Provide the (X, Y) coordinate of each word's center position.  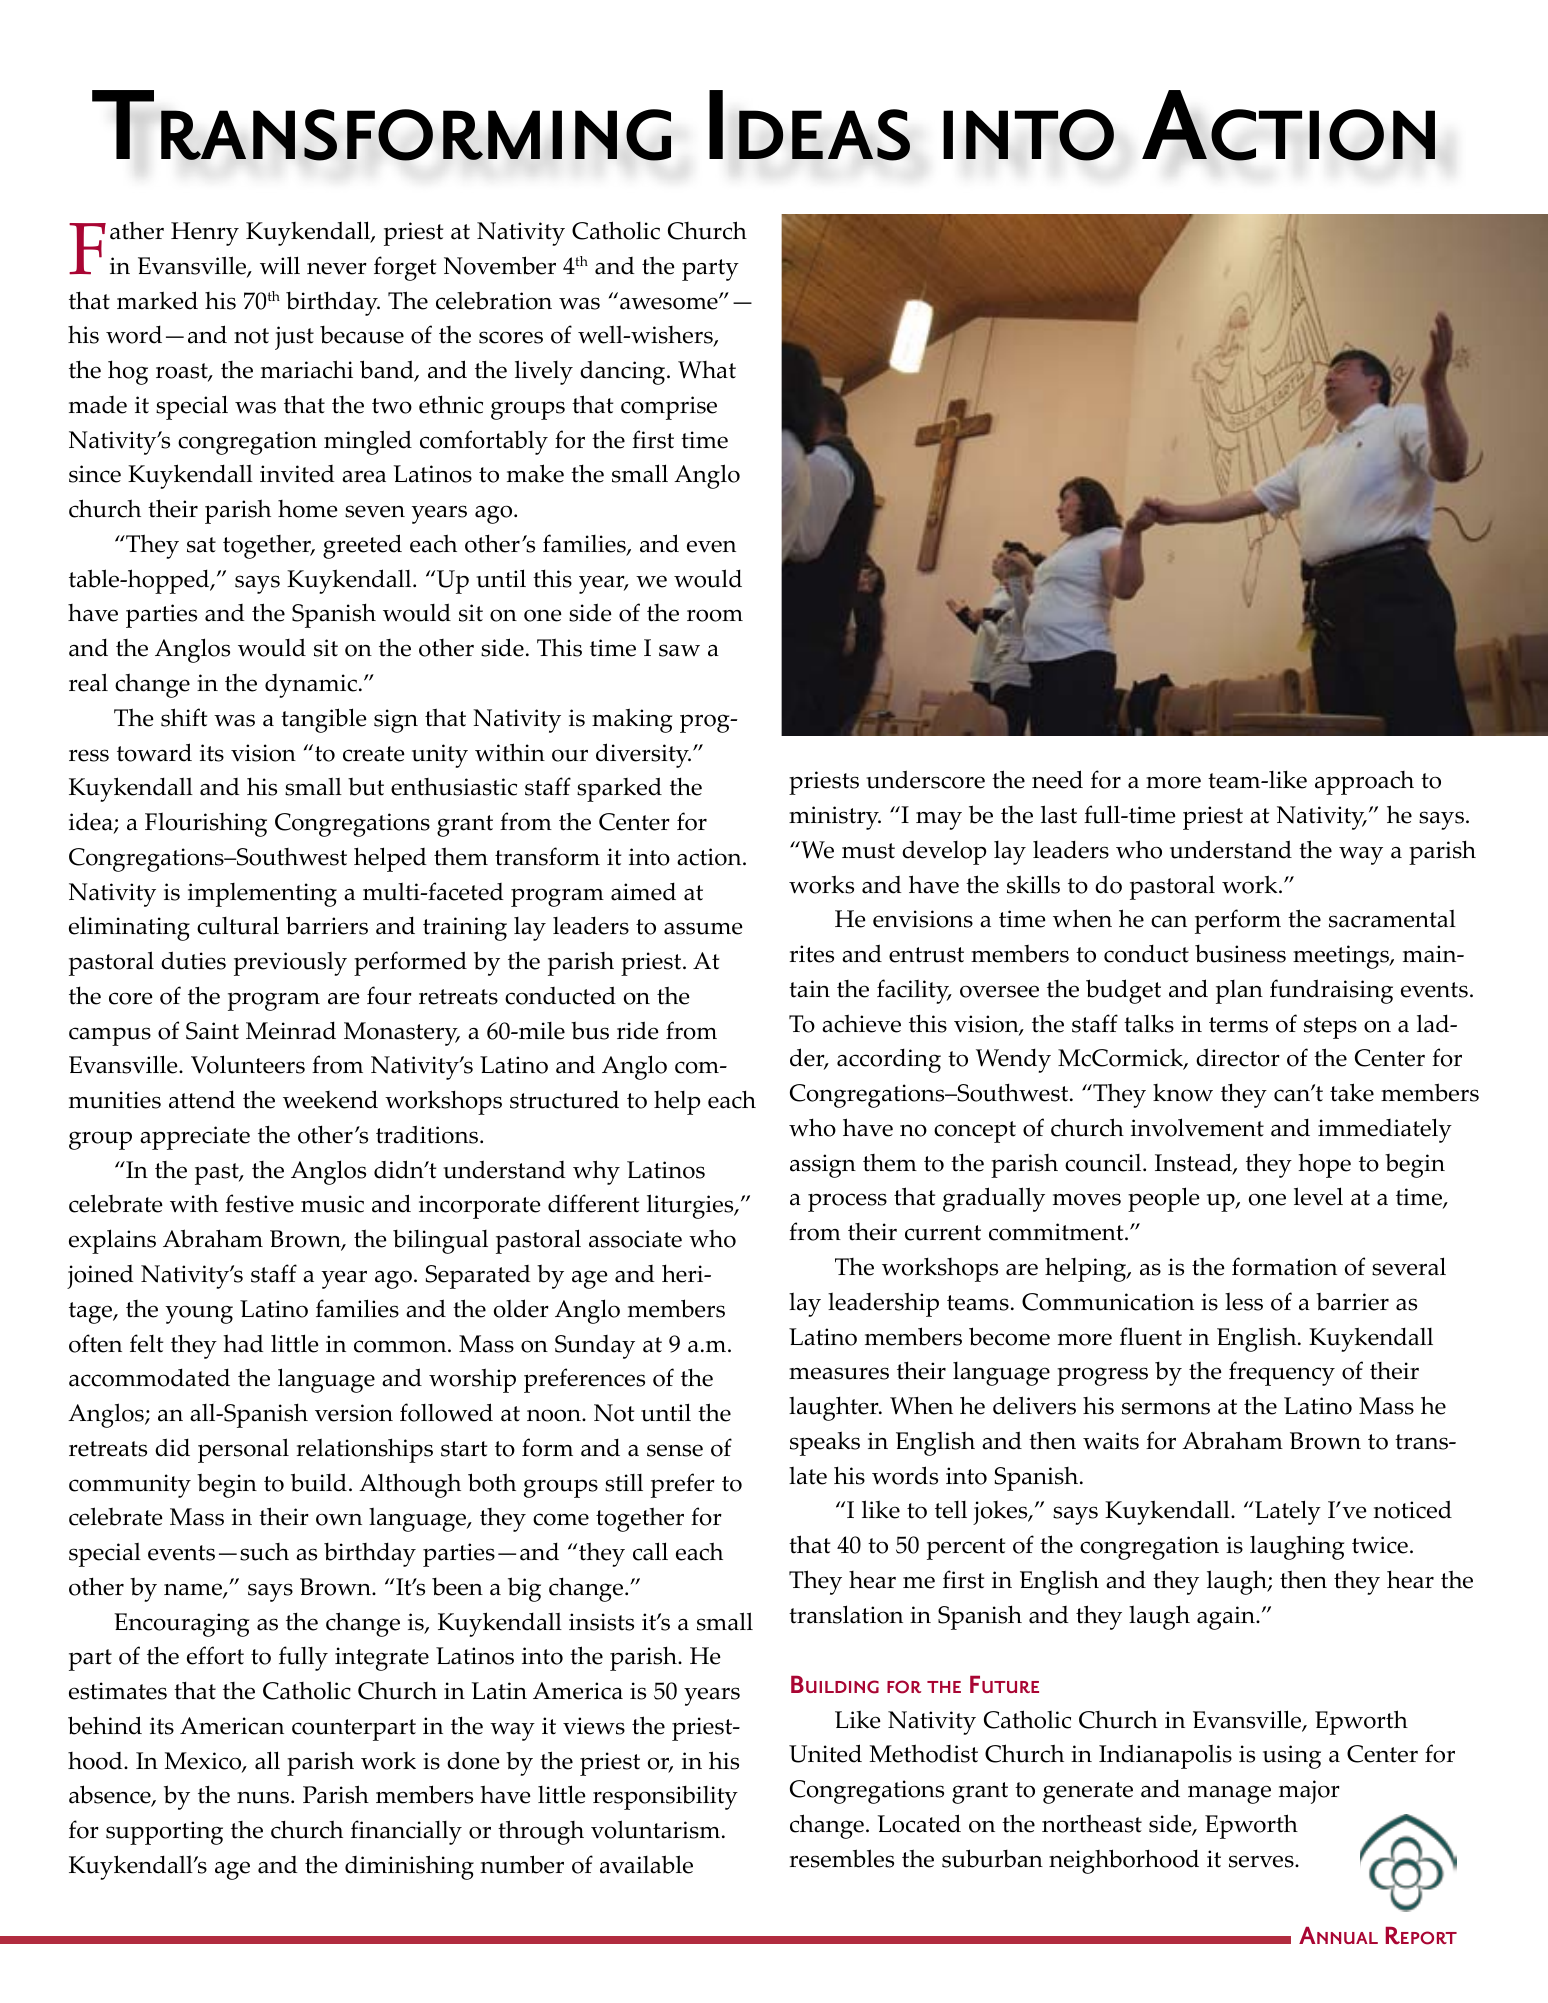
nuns (264, 1797)
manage (1229, 1794)
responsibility (665, 1798)
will (280, 265)
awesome (670, 303)
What (707, 370)
